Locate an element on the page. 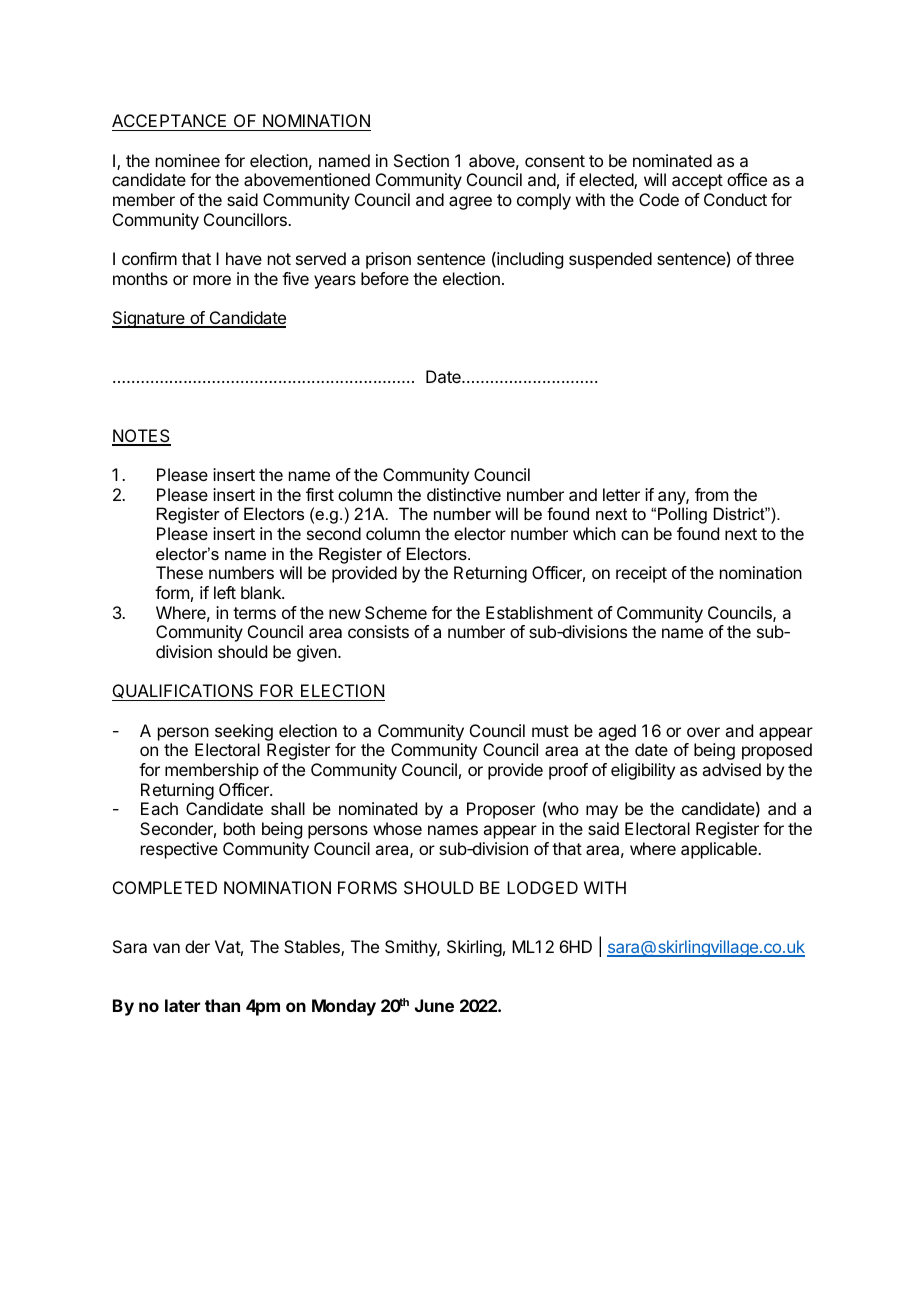 Image resolution: width=924 pixels, height=1308 pixels. June is located at coordinates (434, 1005).
